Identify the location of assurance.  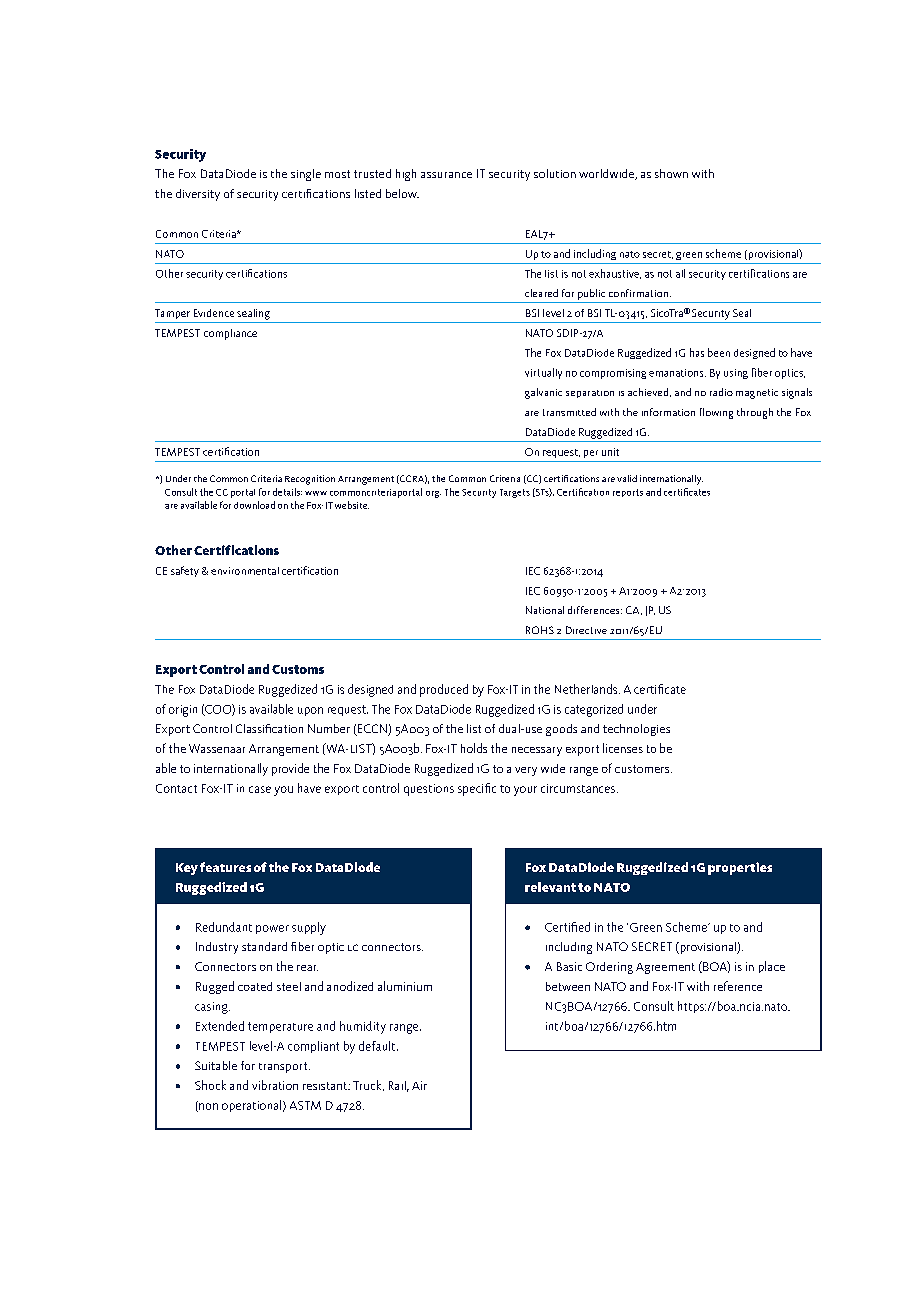
(446, 175).
